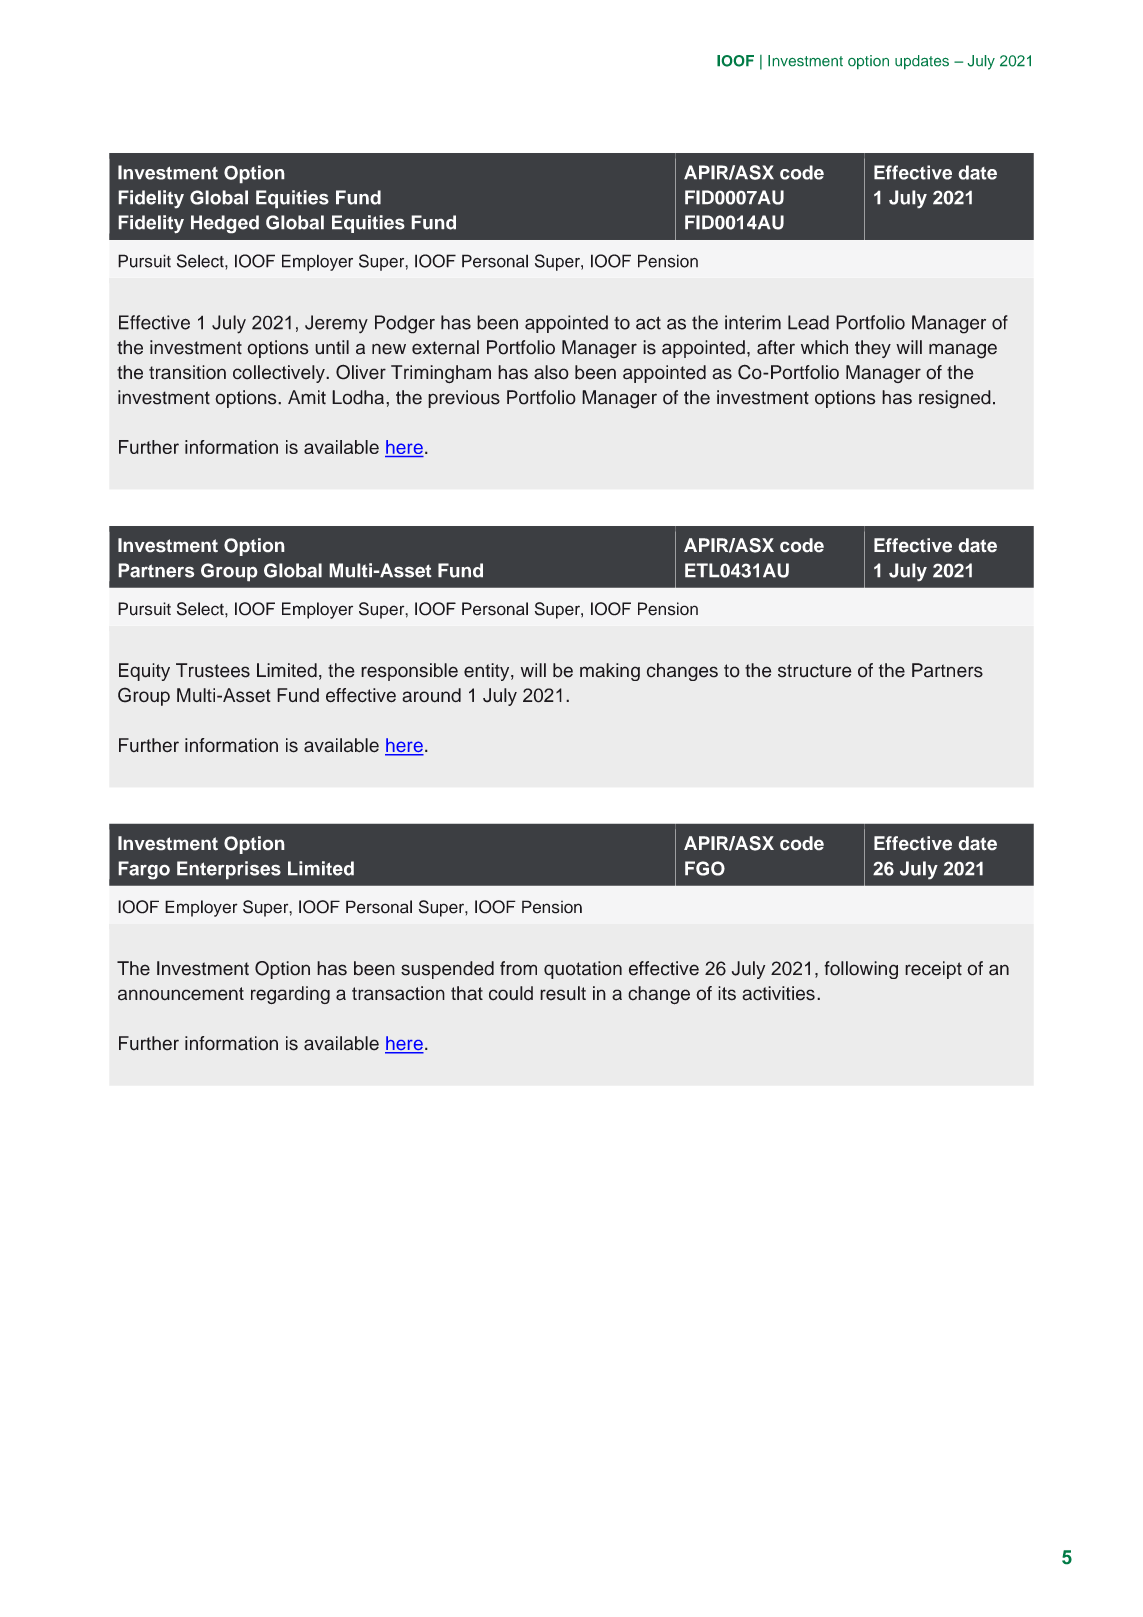  What do you see at coordinates (518, 968) in the document?
I see `from` at bounding box center [518, 968].
